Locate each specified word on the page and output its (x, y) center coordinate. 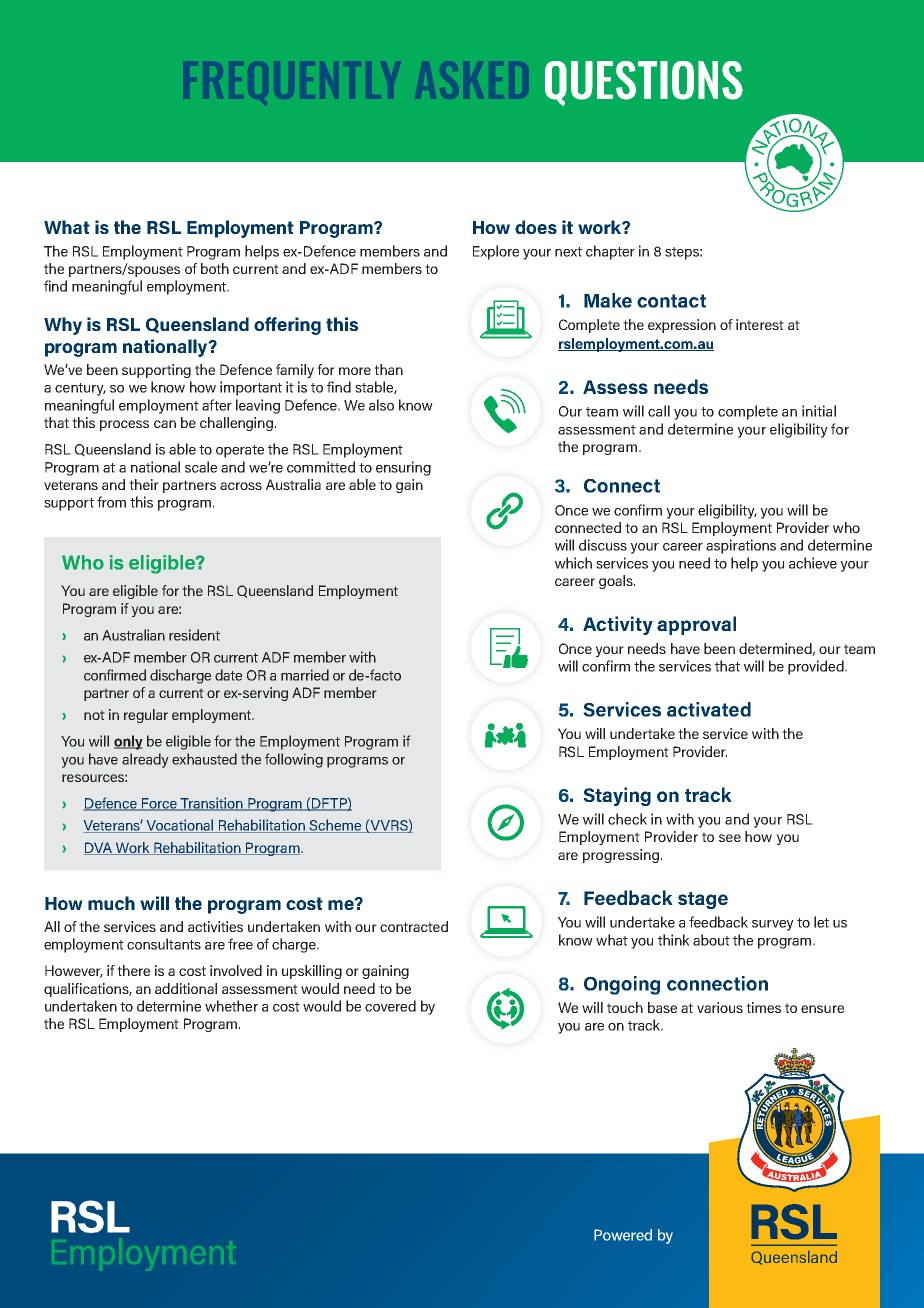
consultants (164, 944)
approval (696, 625)
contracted (414, 926)
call (659, 411)
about (711, 940)
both (215, 268)
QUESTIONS (644, 83)
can (165, 424)
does (536, 227)
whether (231, 1006)
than (388, 369)
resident (194, 635)
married (305, 675)
